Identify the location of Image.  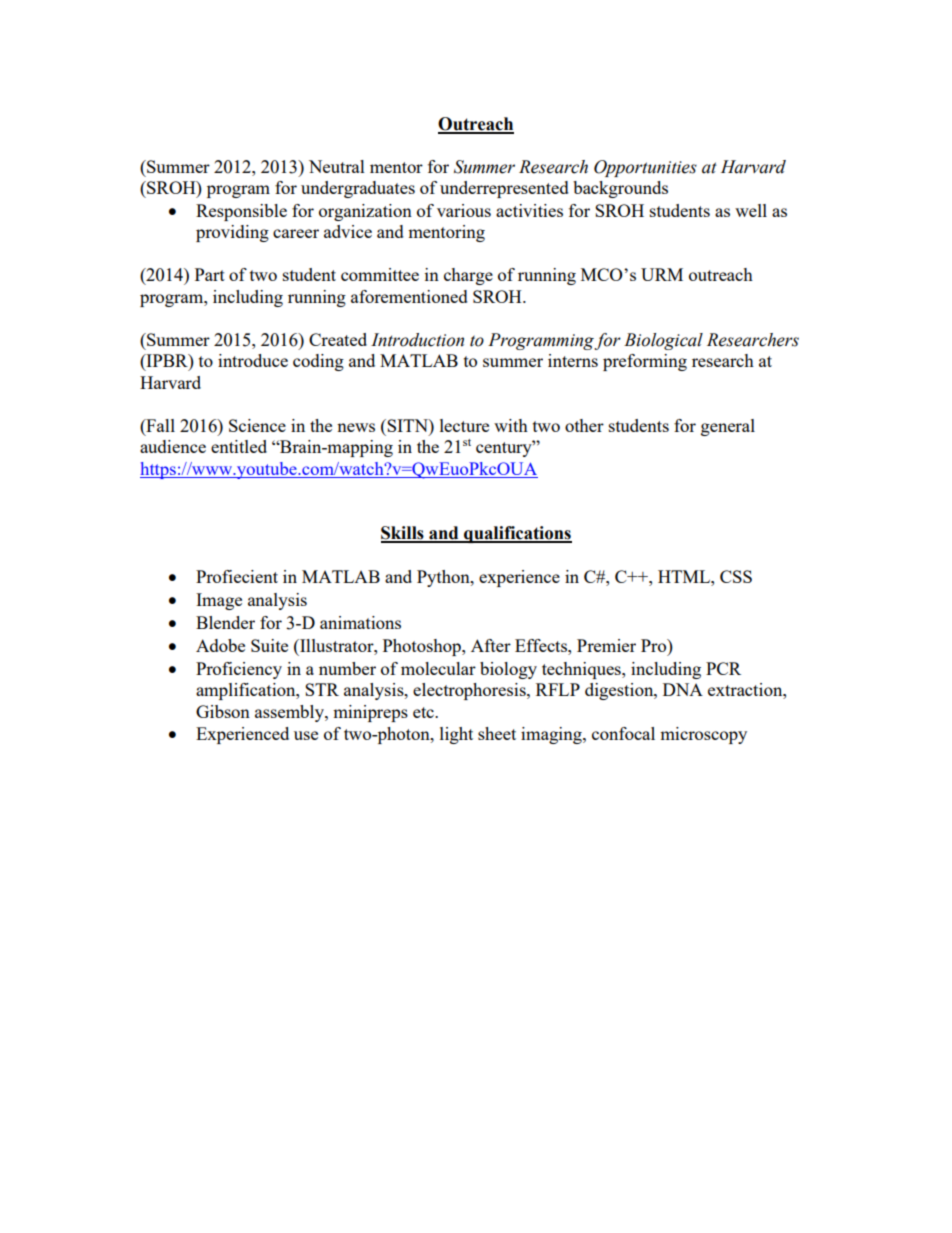
(219, 601).
